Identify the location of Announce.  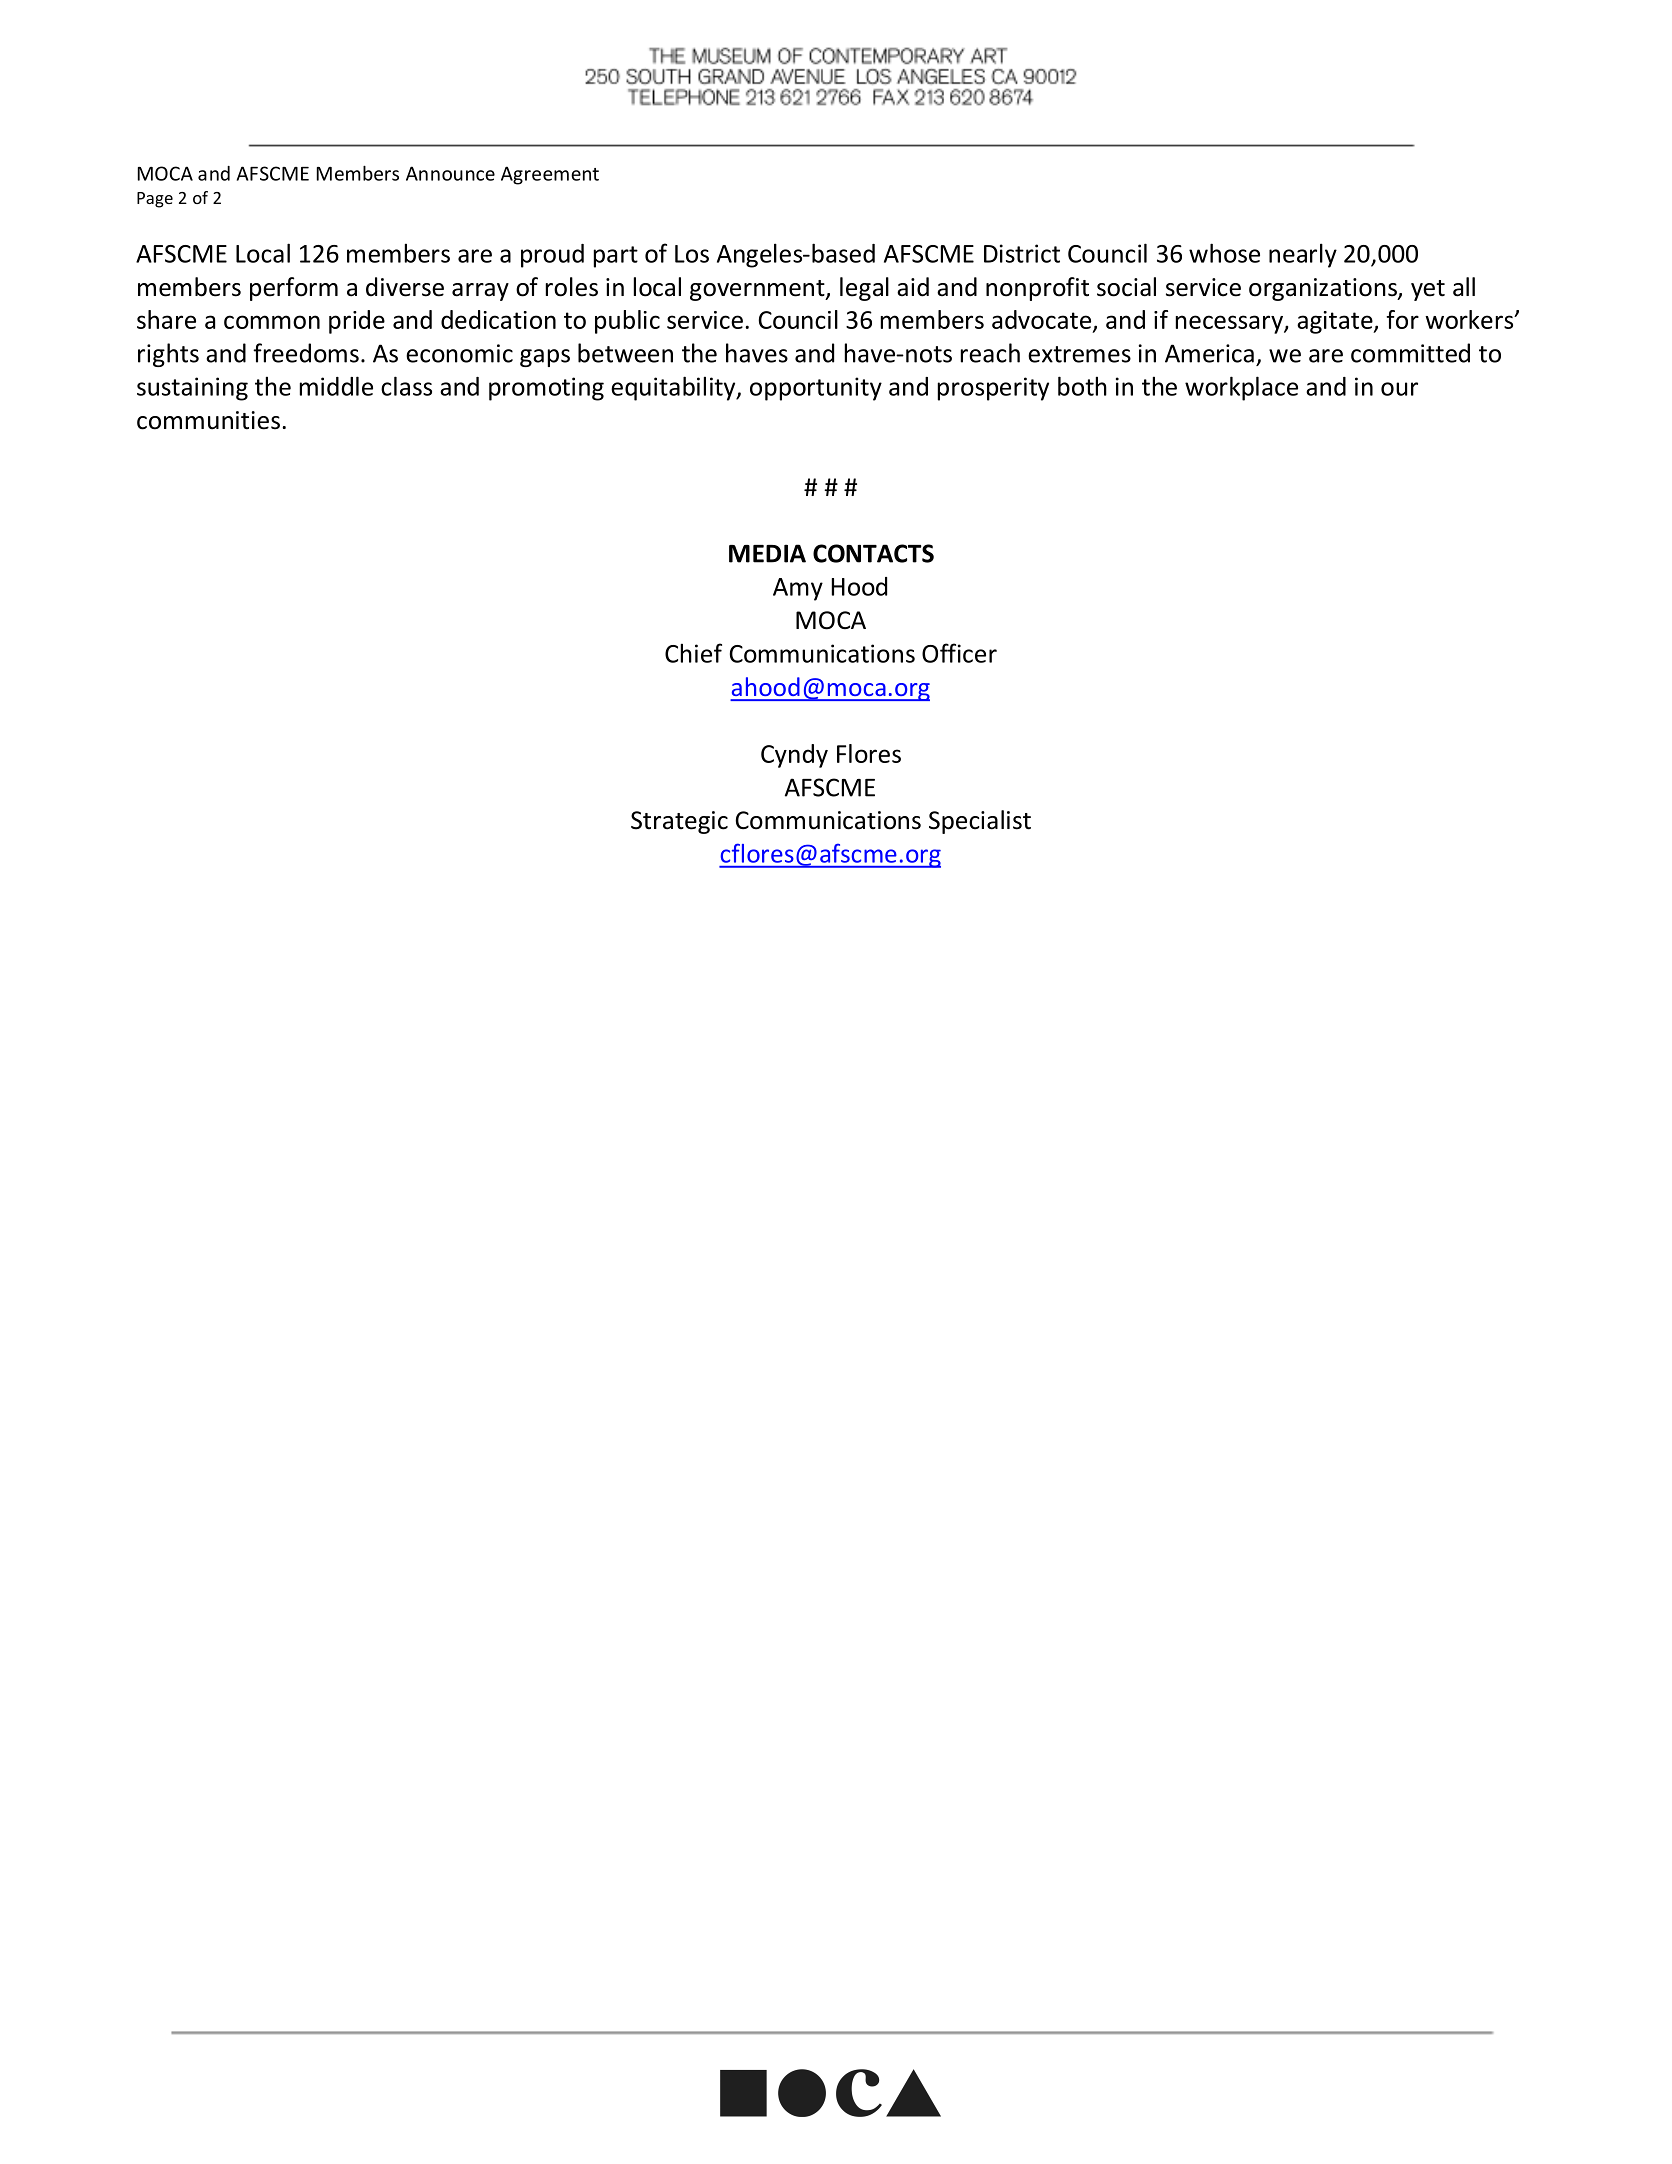
(450, 173).
